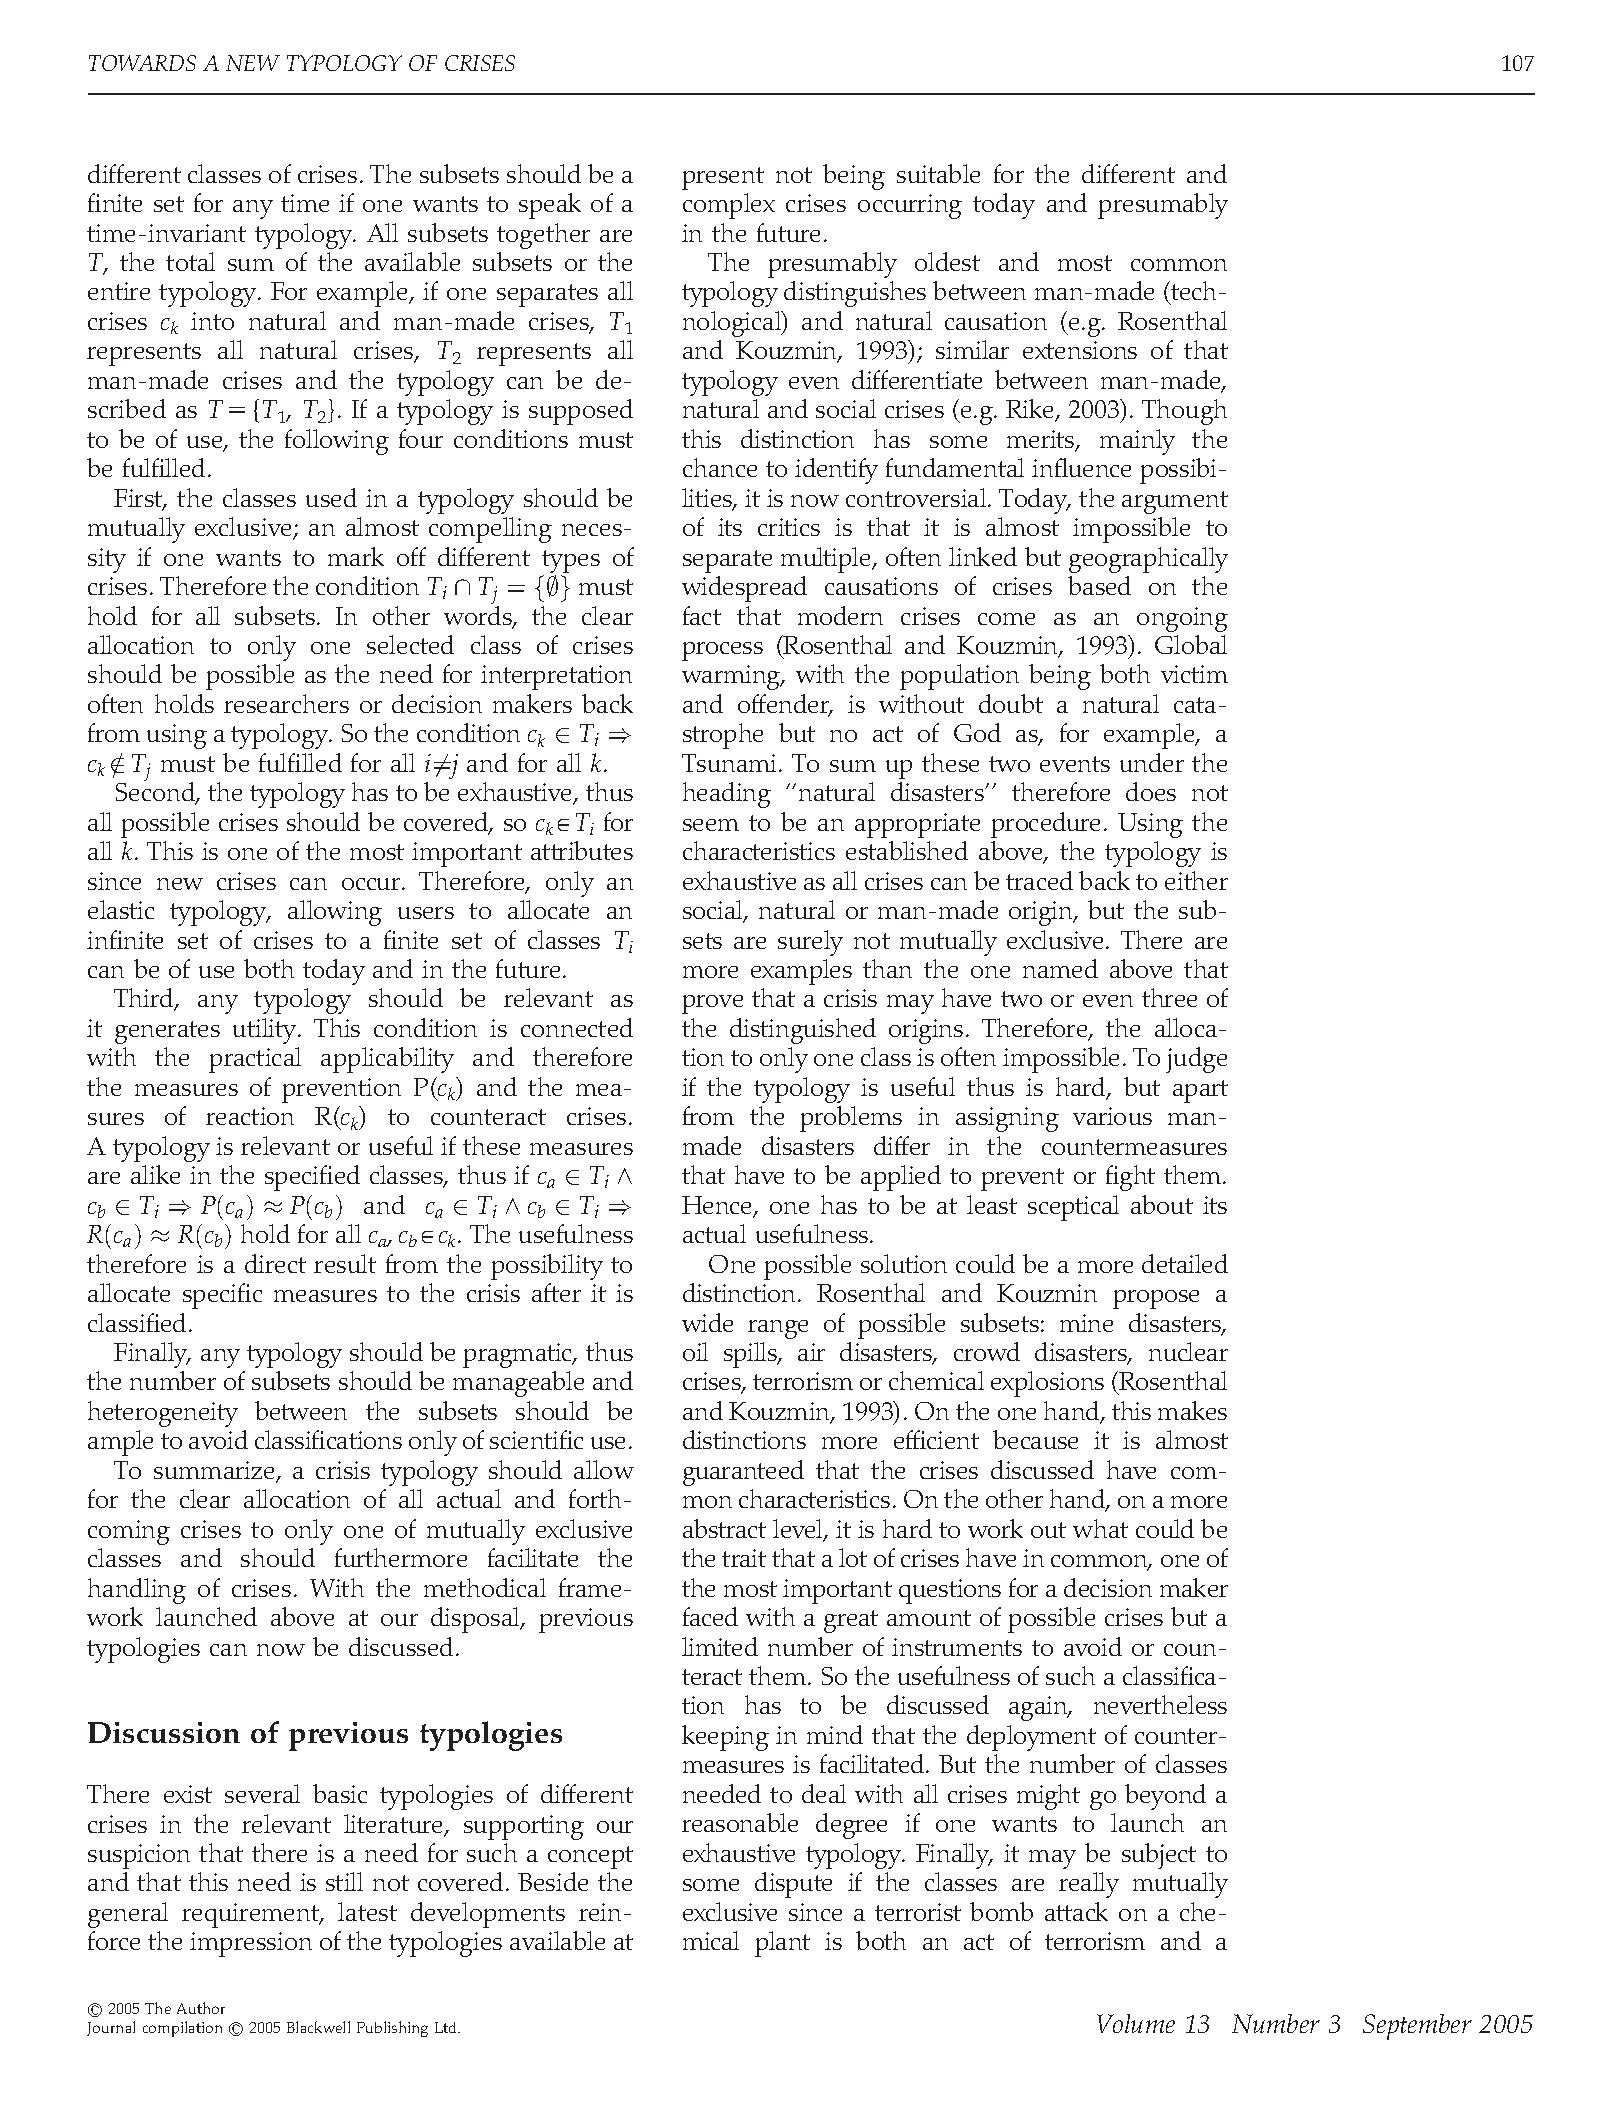 This screenshot has height=2103, width=1600. Describe the element at coordinates (938, 173) in the screenshot. I see `suitable` at that location.
